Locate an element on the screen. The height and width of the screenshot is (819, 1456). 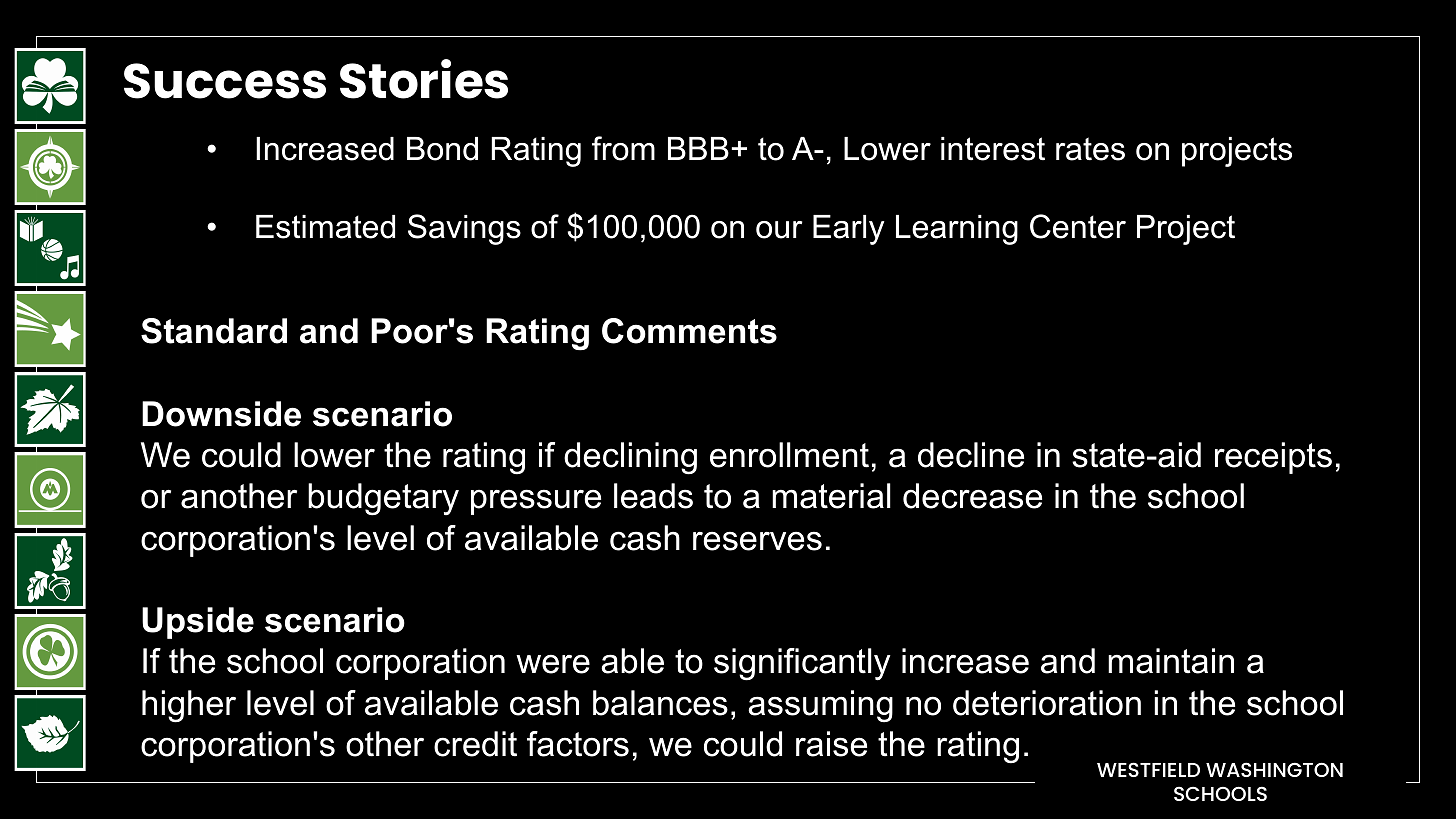
BBB is located at coordinates (698, 148).
